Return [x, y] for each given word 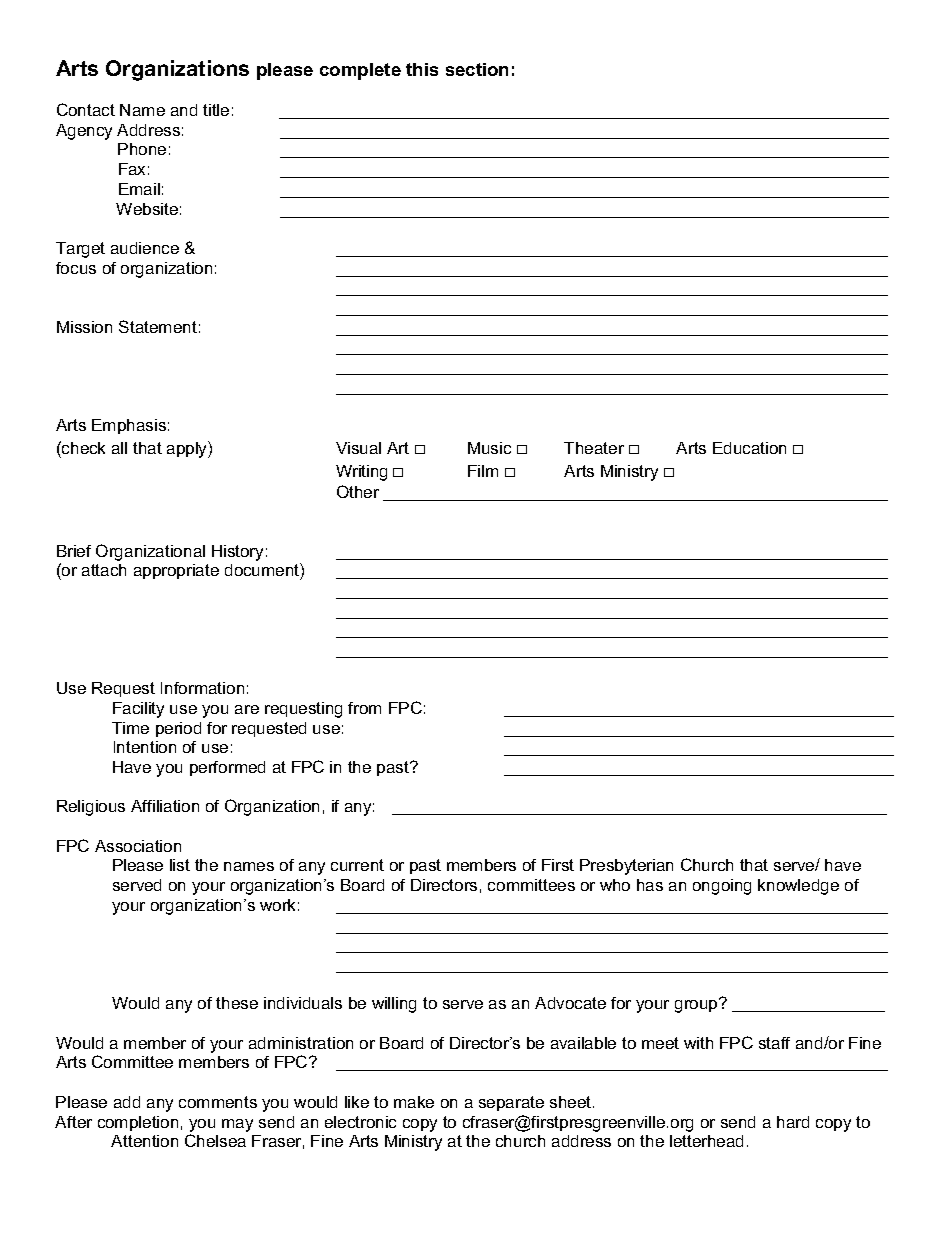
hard [793, 1122]
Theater [594, 448]
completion [138, 1123]
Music [489, 448]
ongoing [722, 887]
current [357, 865]
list [180, 865]
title [216, 110]
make [414, 1102]
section [477, 69]
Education [749, 448]
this [422, 69]
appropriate [176, 571]
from [364, 708]
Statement [158, 326]
